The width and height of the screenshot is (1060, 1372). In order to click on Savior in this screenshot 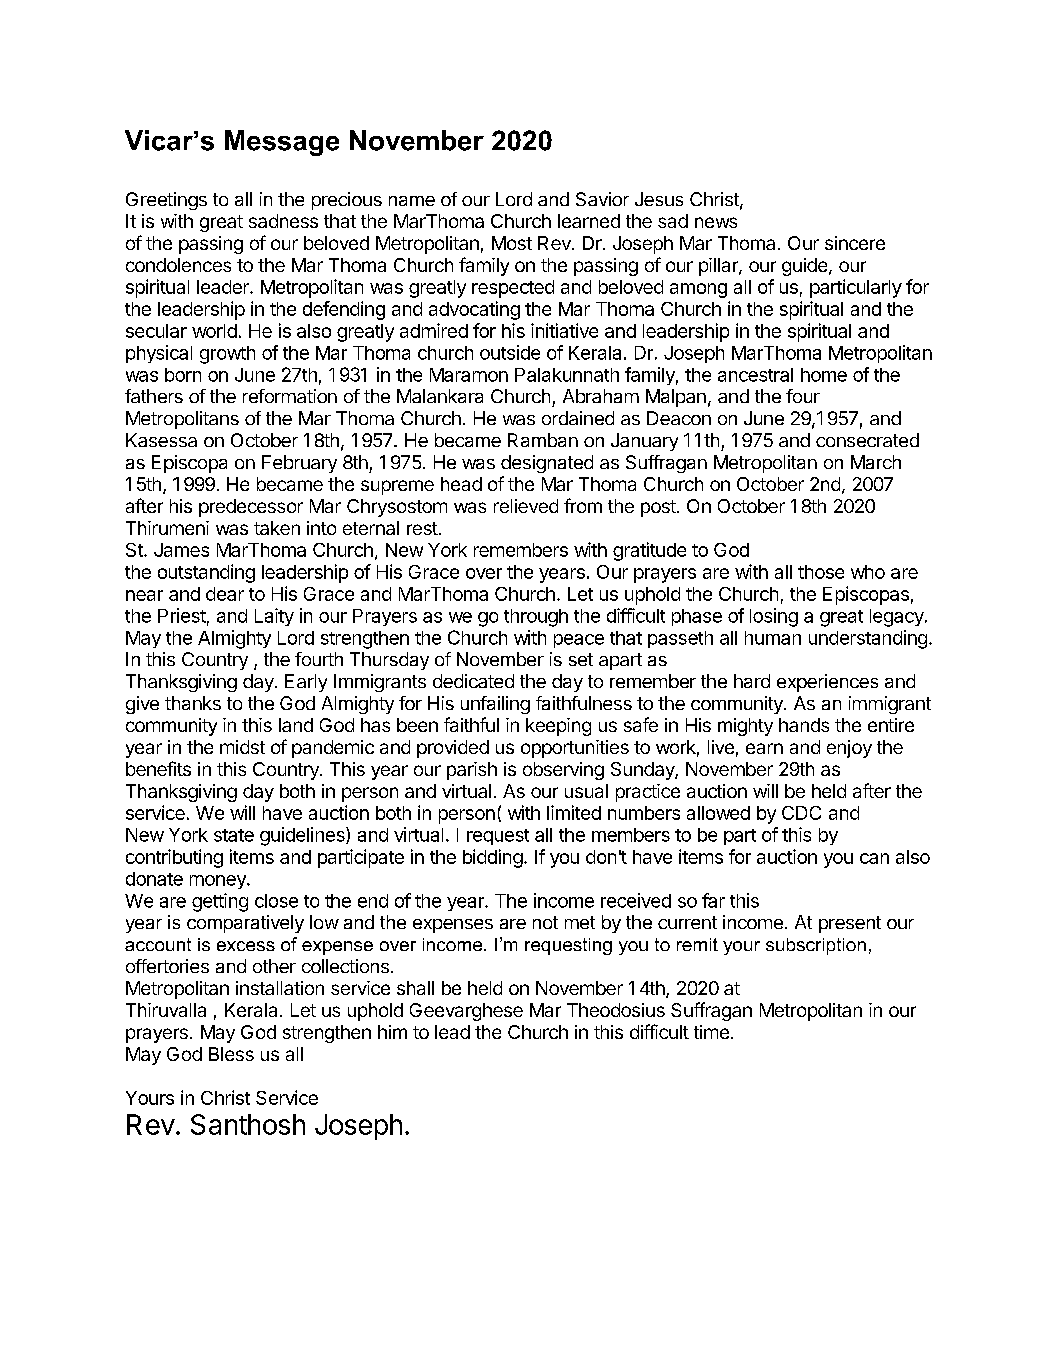, I will do `click(602, 199)`.
